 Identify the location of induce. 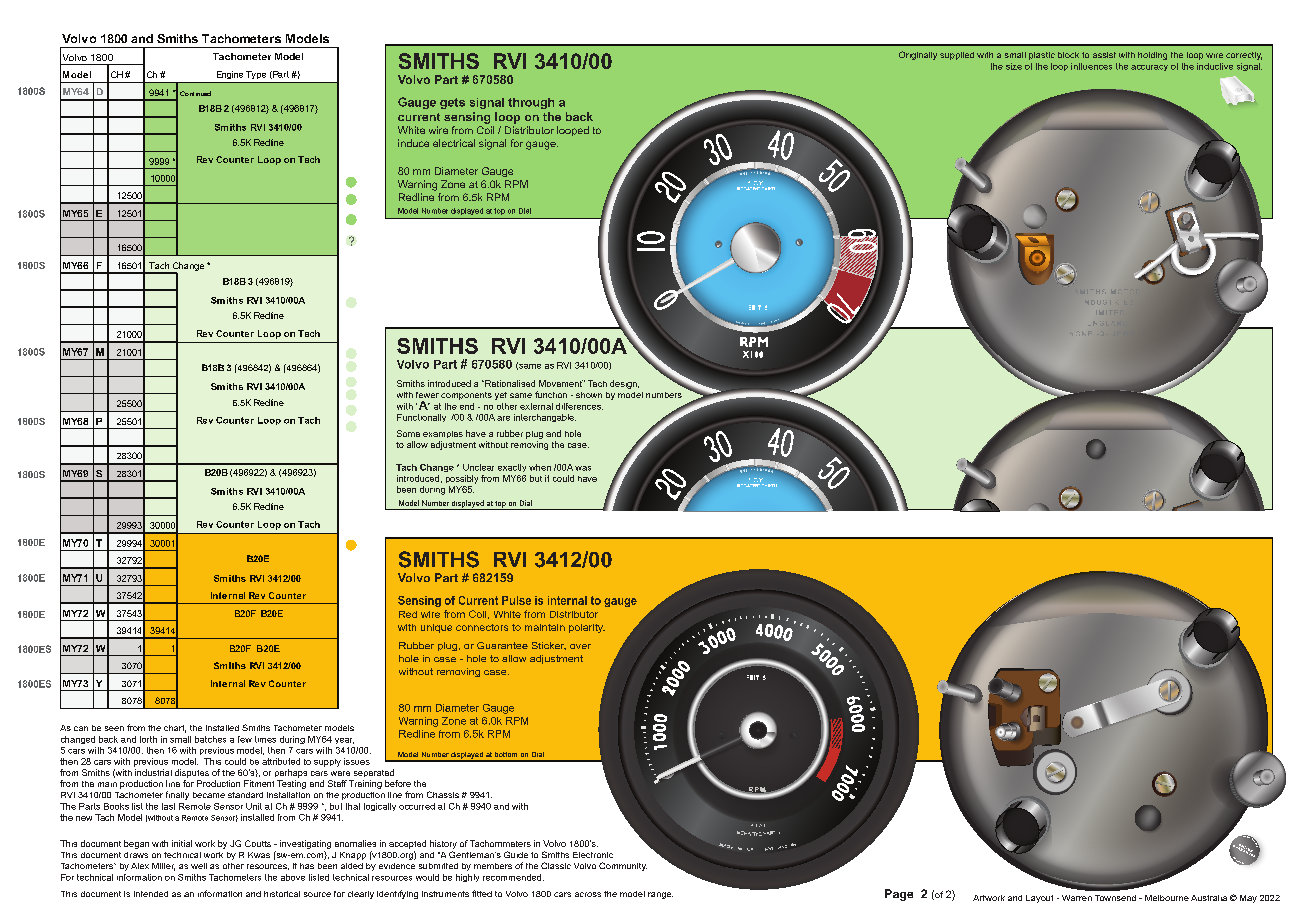
(413, 143).
